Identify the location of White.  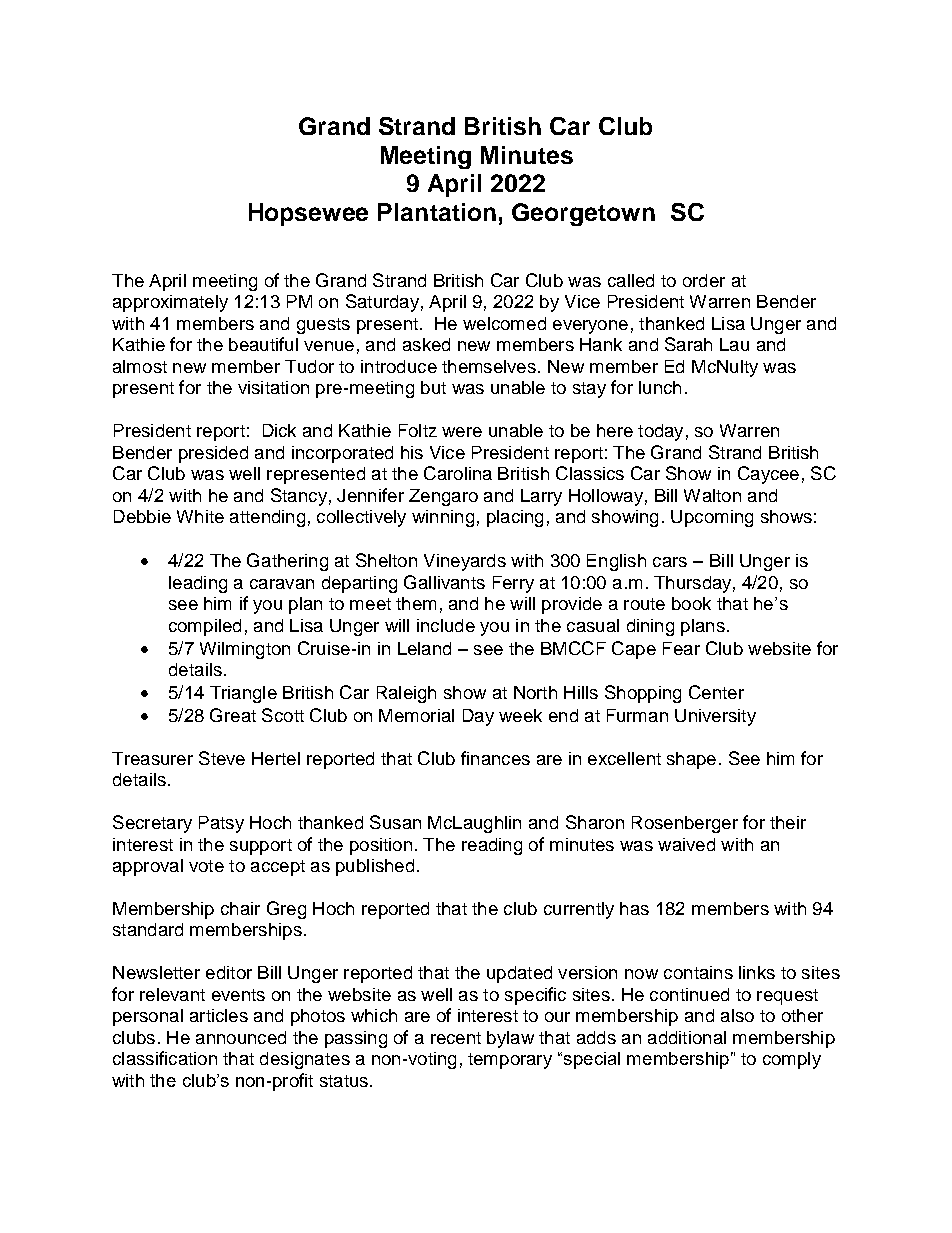
(200, 516).
